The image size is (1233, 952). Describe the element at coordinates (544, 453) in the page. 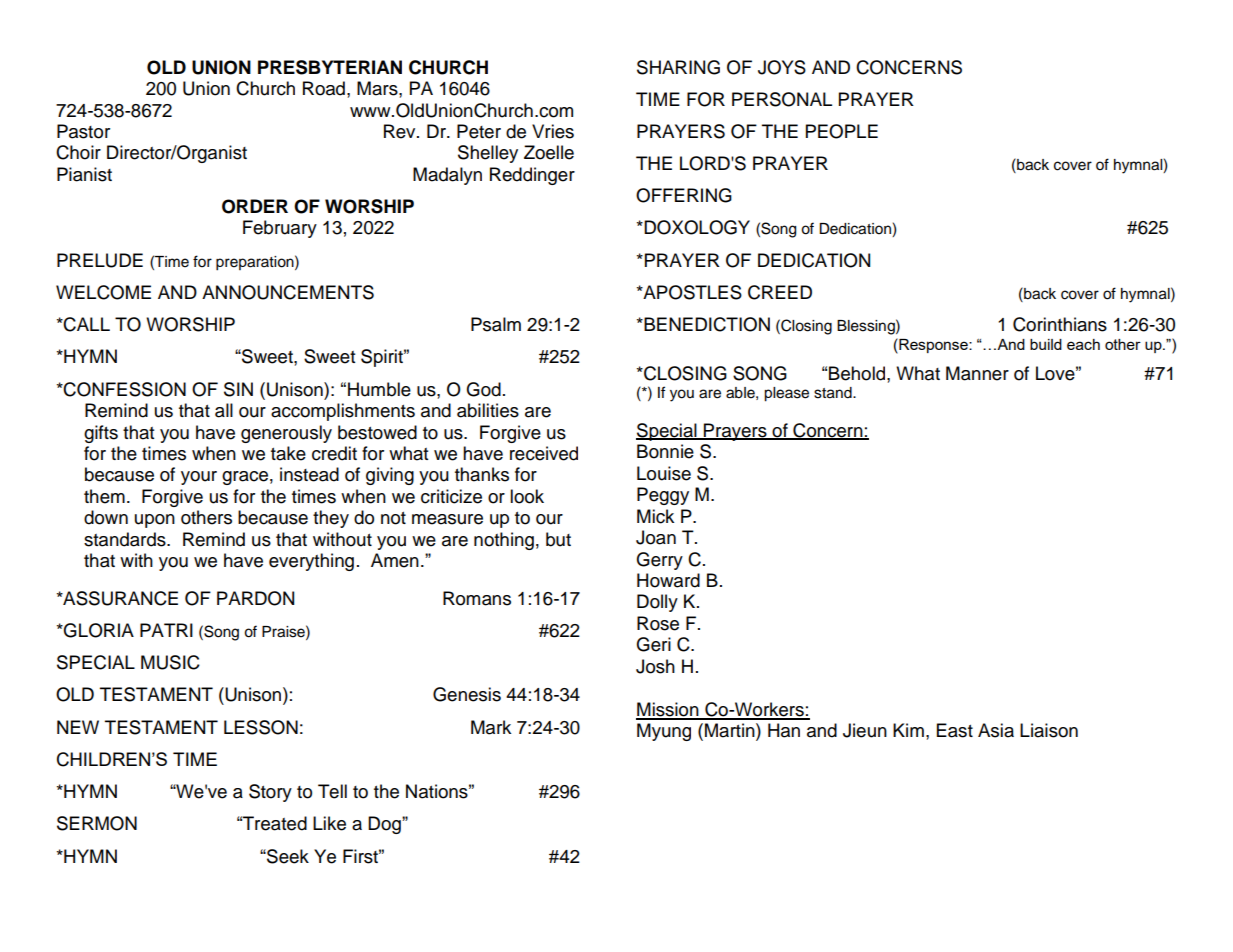

I see `received` at that location.
